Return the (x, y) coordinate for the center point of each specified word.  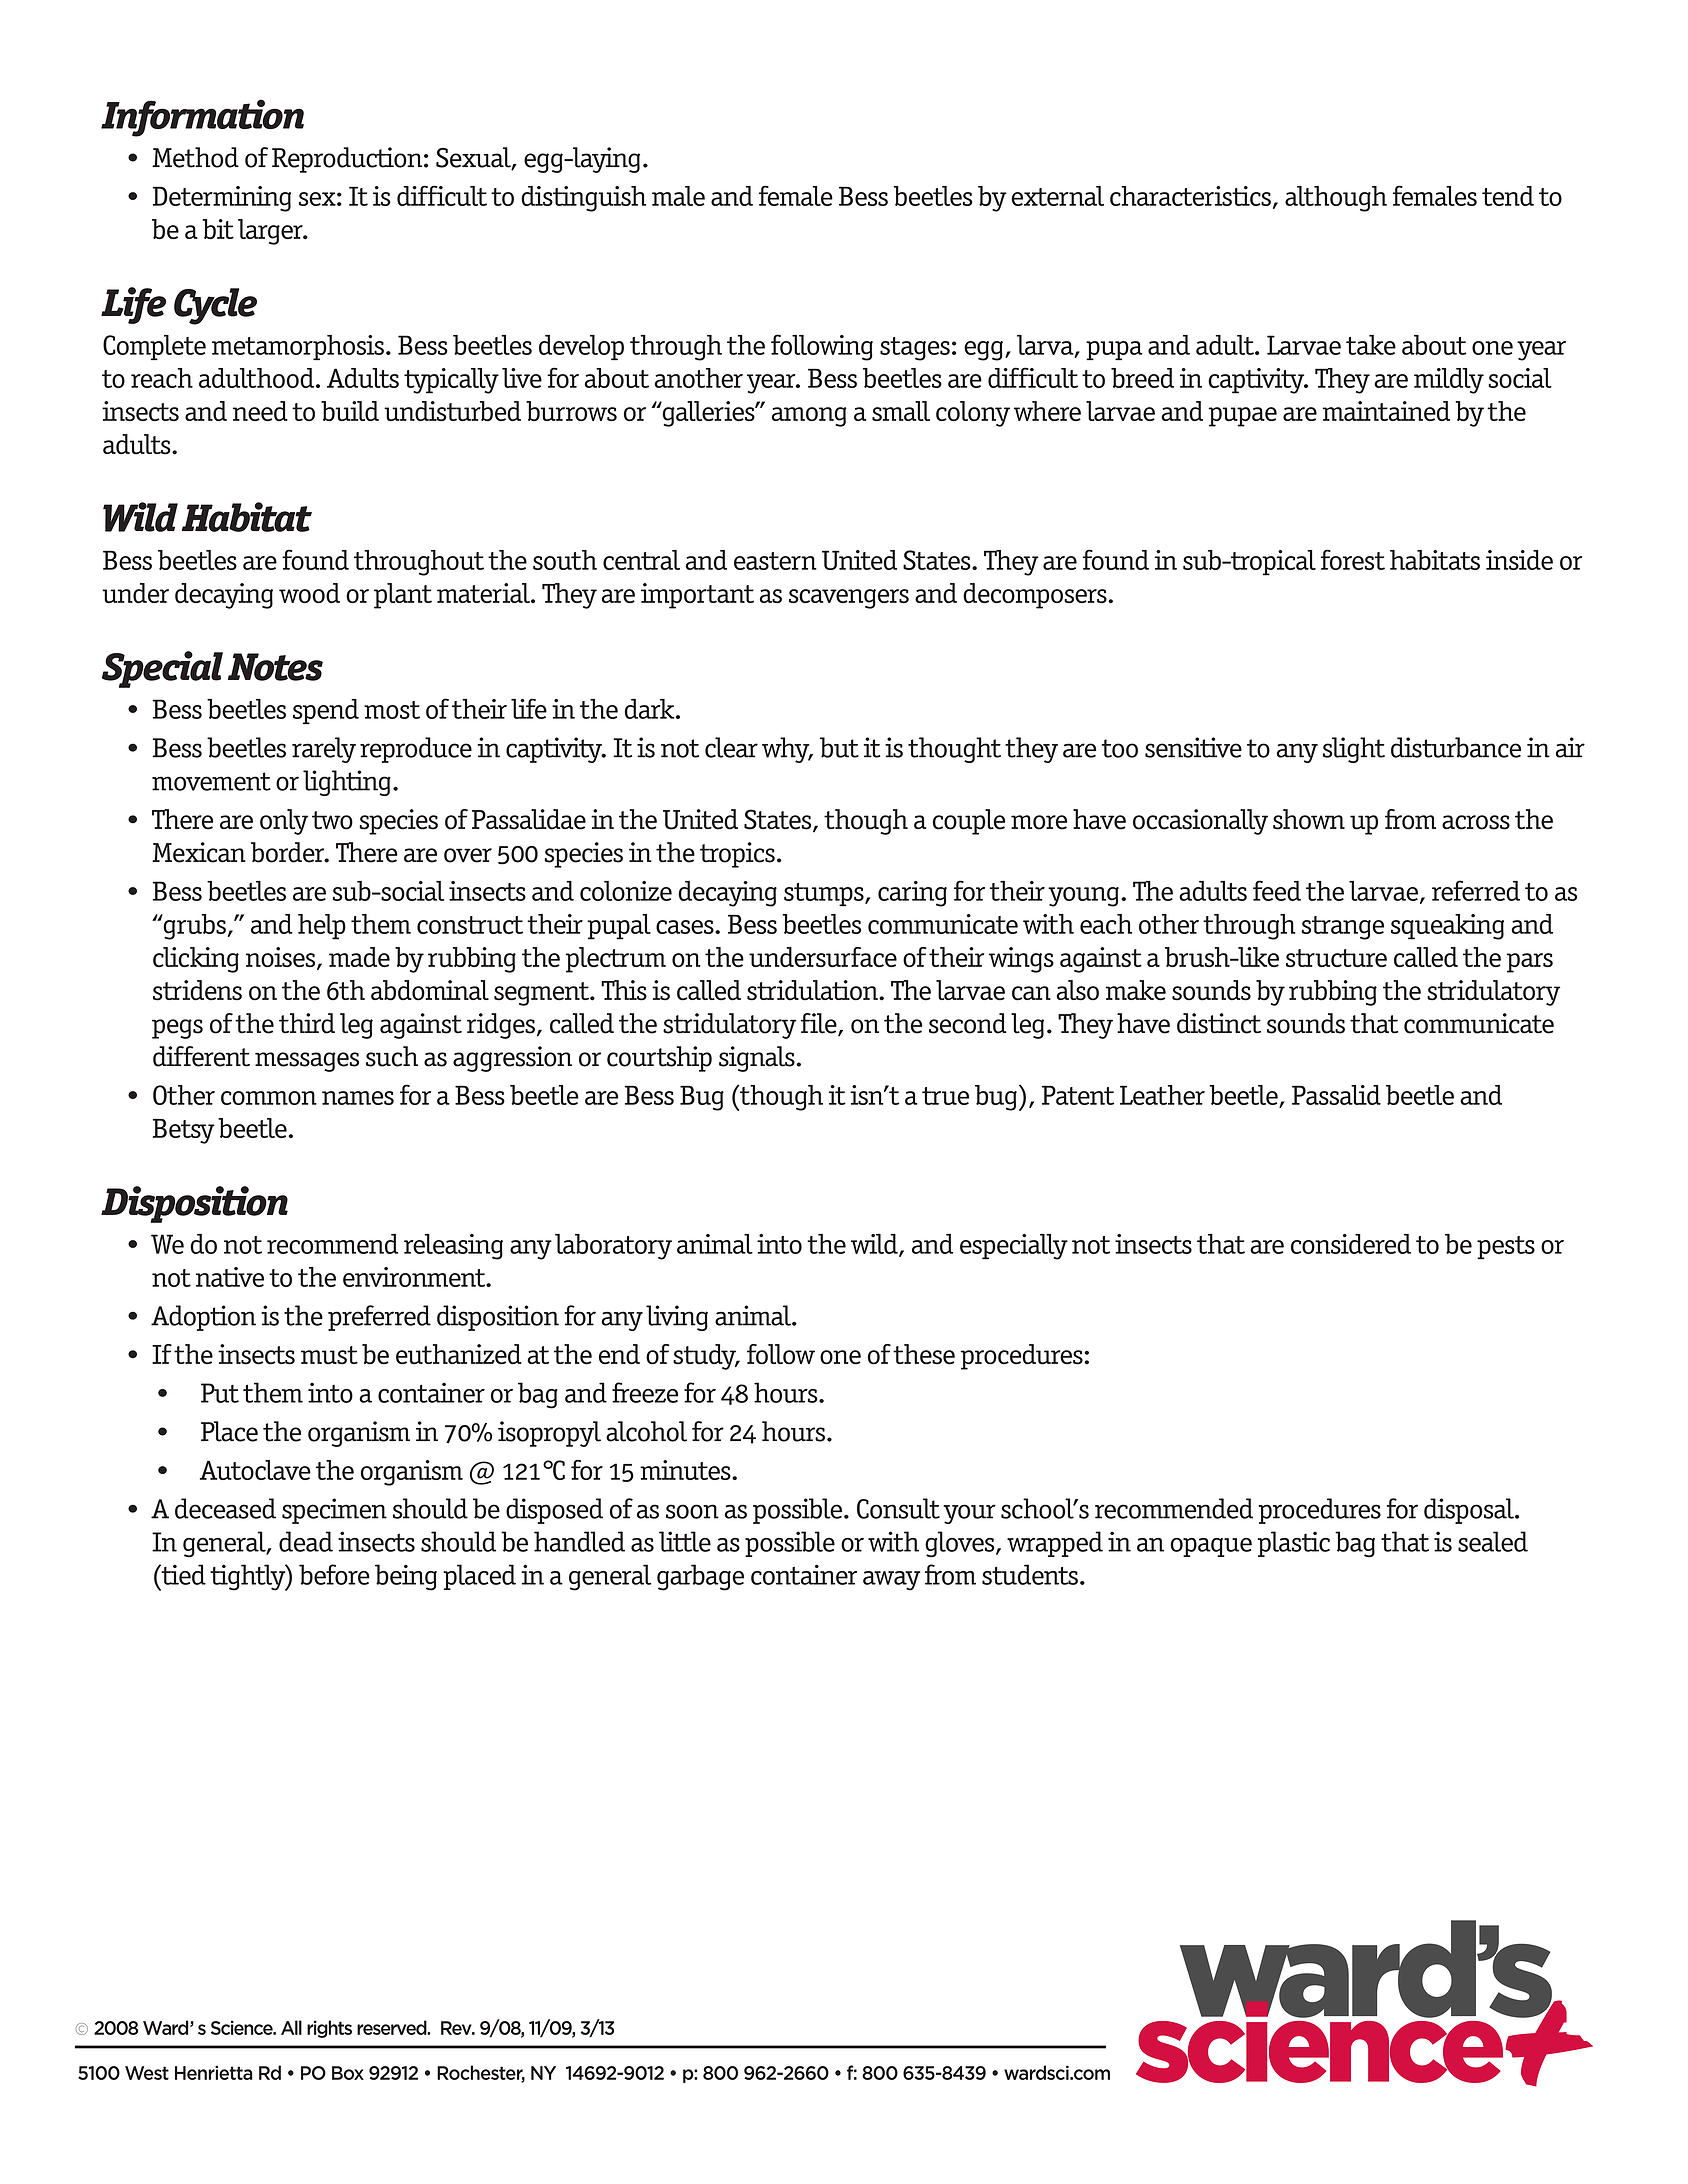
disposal (1470, 1511)
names (358, 1098)
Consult (898, 1508)
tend (1508, 196)
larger (271, 232)
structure (1336, 958)
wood (309, 593)
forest (1353, 559)
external (1057, 196)
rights (329, 2029)
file (820, 1024)
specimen (334, 1511)
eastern (775, 561)
